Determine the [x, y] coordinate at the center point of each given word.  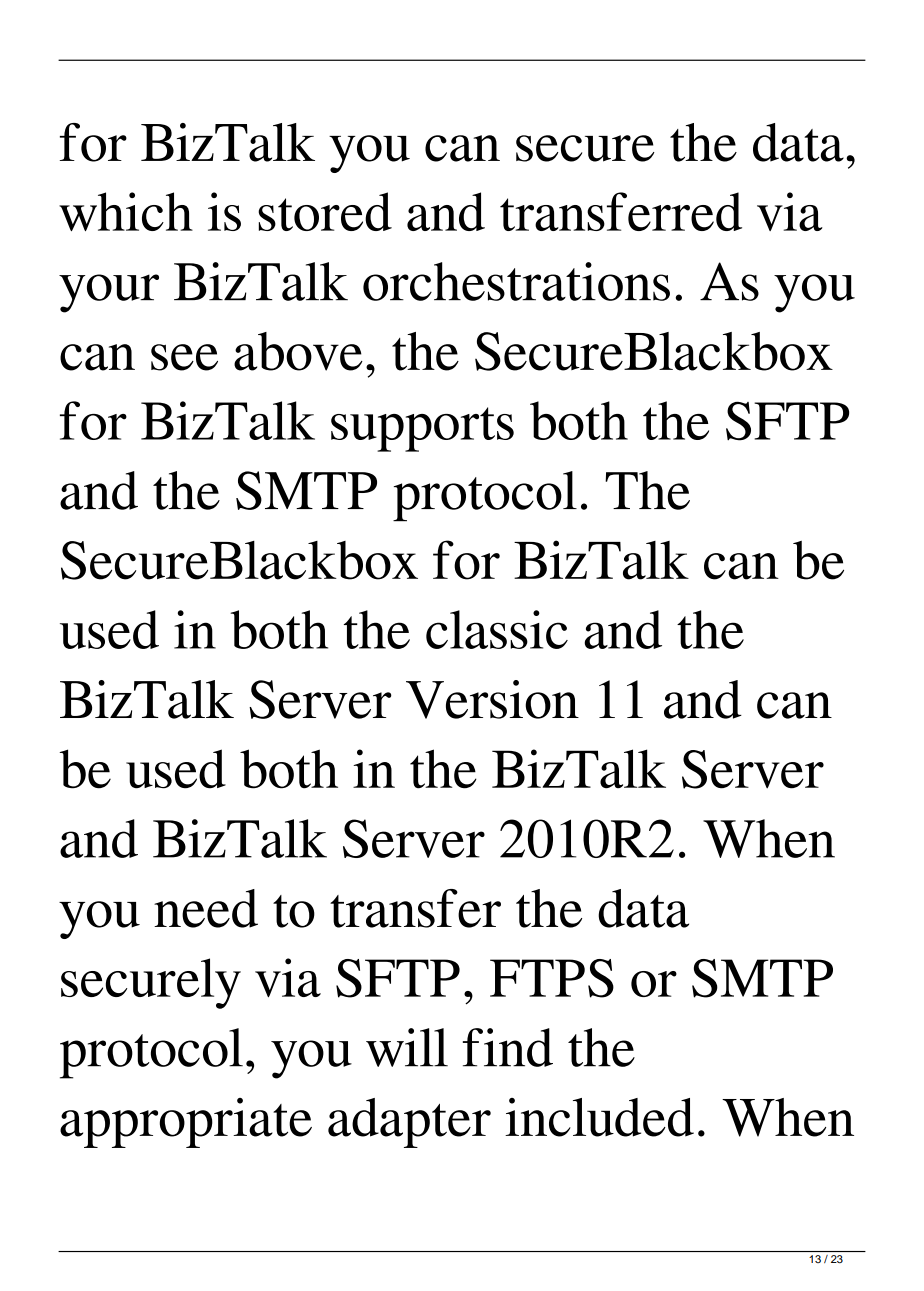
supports [422, 429]
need [206, 908]
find [508, 1047]
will [407, 1047]
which [126, 211]
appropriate [186, 1123]
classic [497, 629]
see [184, 357]
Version [492, 699]
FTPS [552, 978]
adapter [409, 1123]
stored [325, 211]
